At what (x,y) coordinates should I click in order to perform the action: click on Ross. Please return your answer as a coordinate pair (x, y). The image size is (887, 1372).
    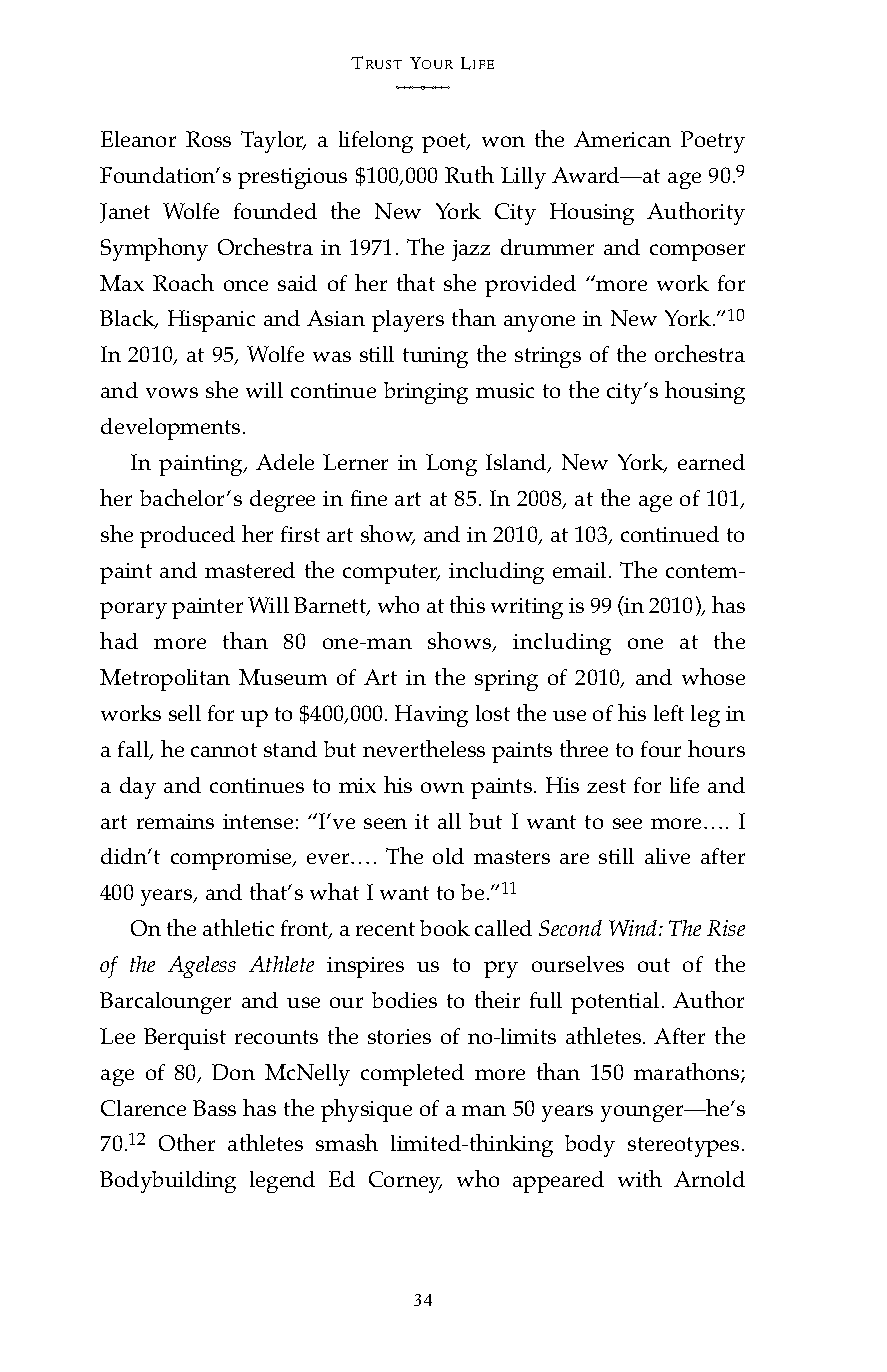
    Looking at the image, I should click on (208, 139).
